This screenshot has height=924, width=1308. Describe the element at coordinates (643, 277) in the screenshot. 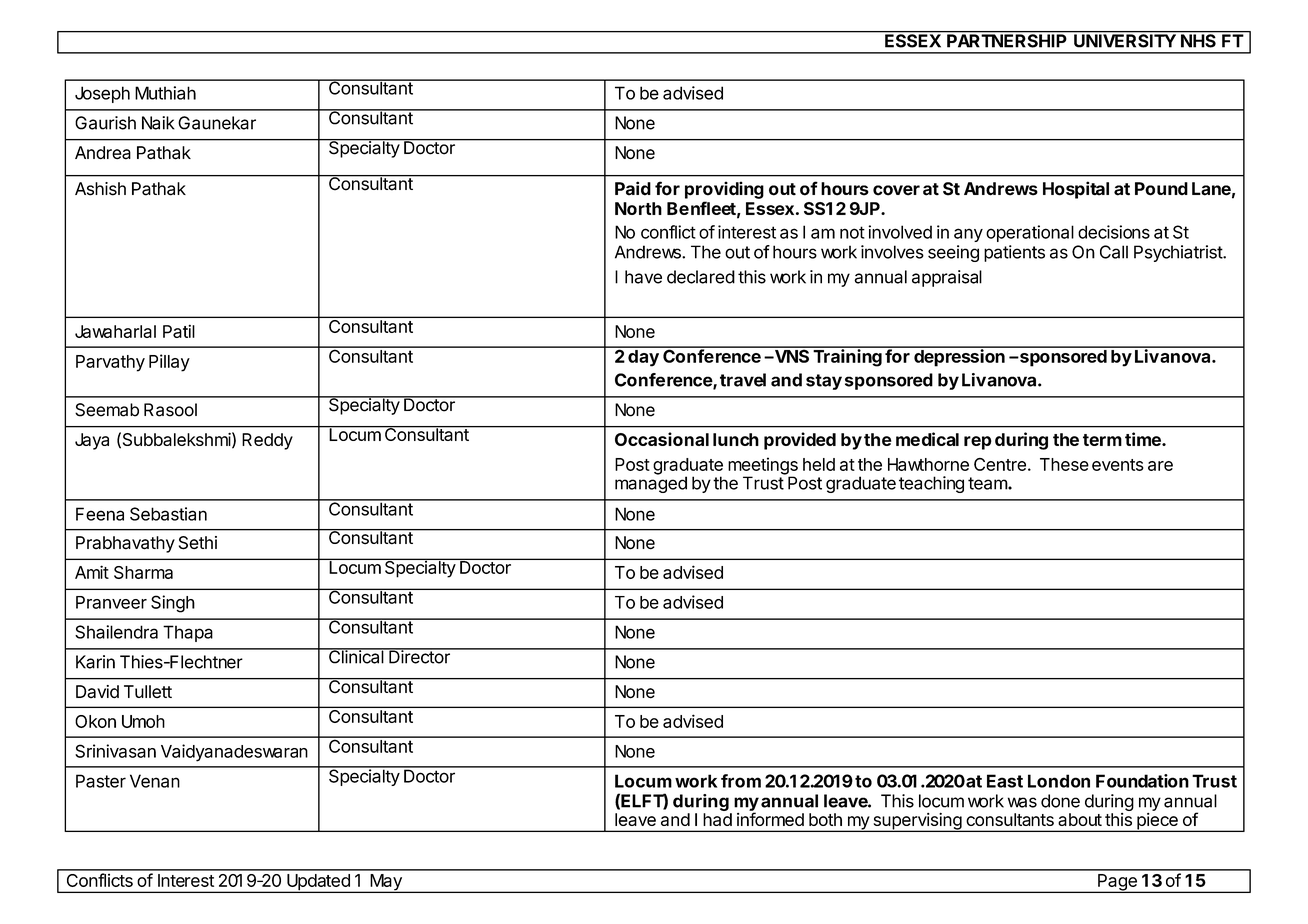

I see `have` at that location.
